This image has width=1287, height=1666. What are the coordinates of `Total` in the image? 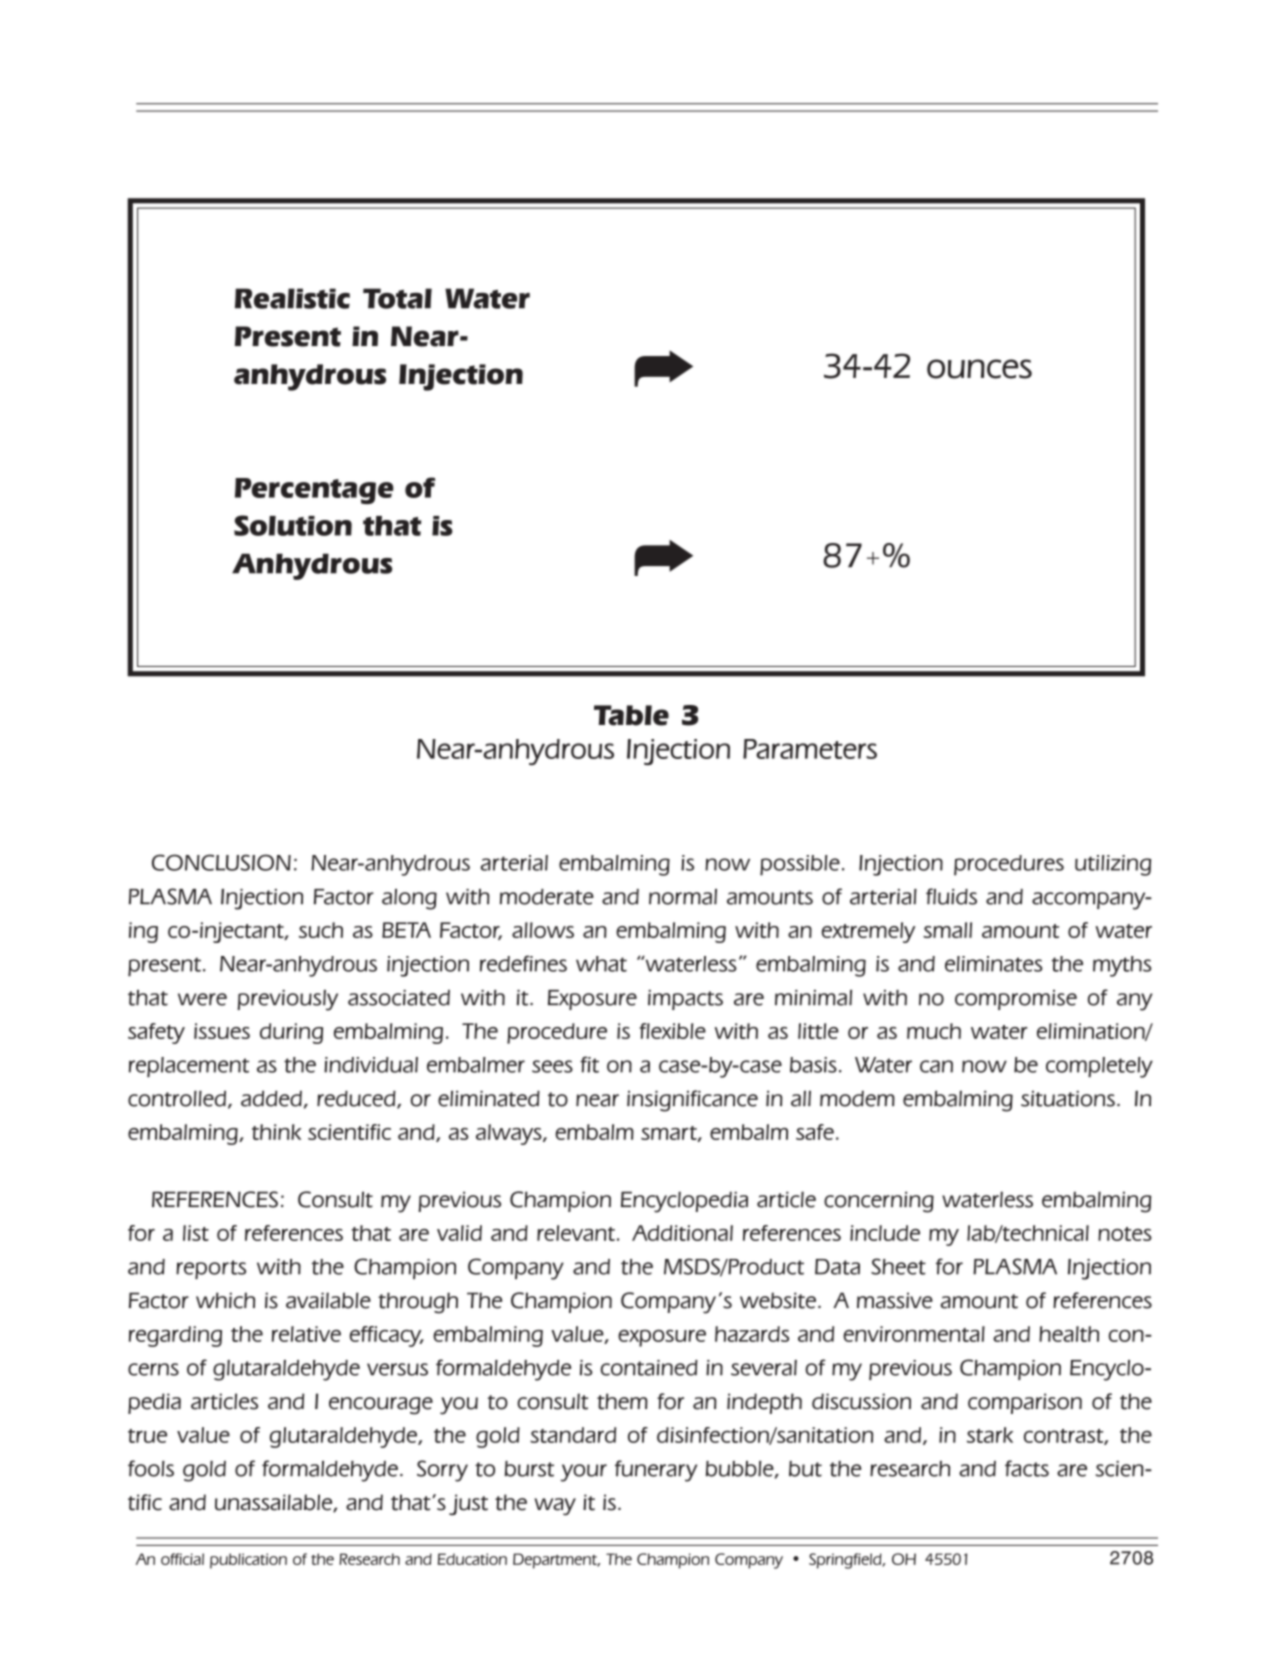 It's located at (397, 298).
